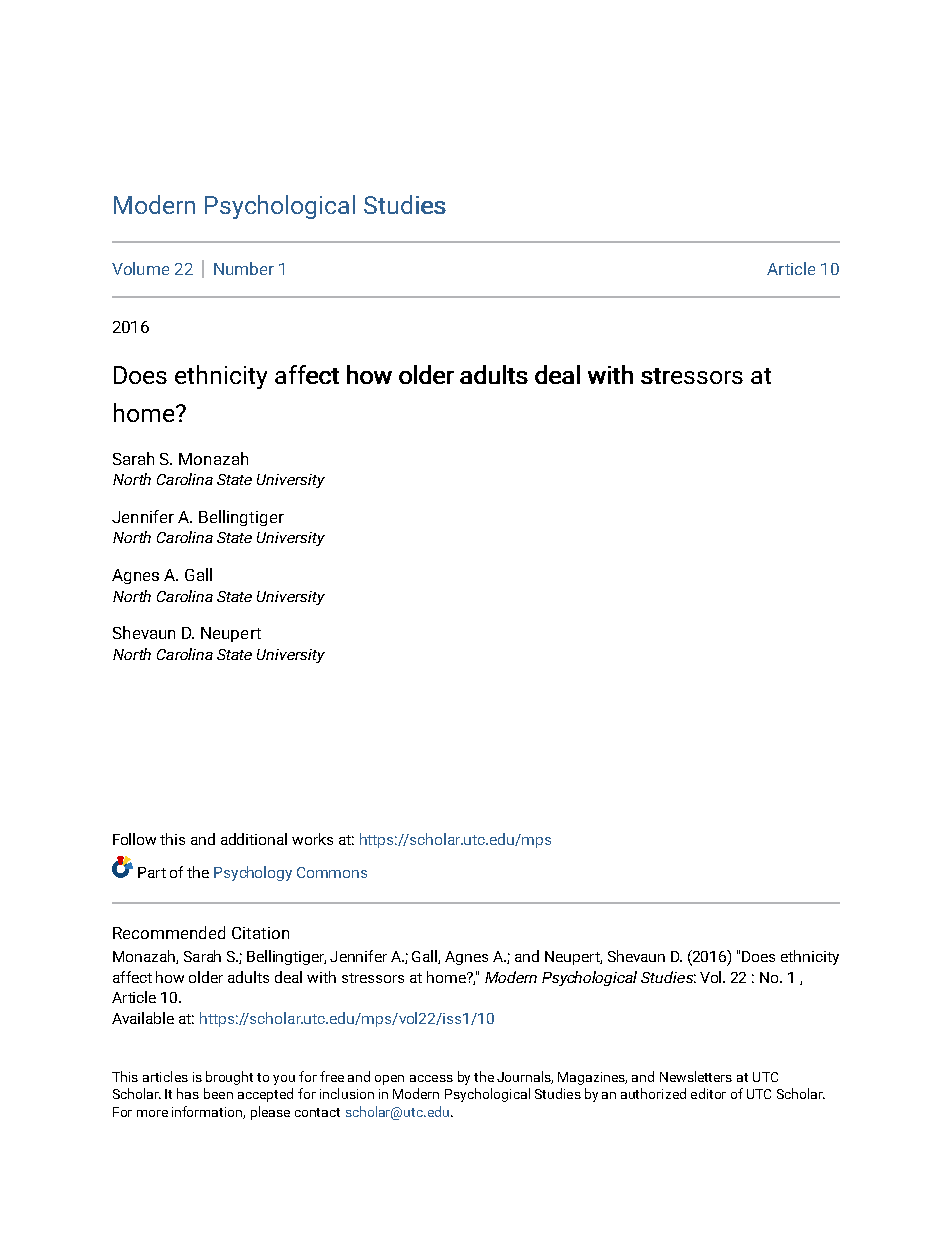 Image resolution: width=952 pixels, height=1233 pixels. I want to click on works, so click(312, 839).
